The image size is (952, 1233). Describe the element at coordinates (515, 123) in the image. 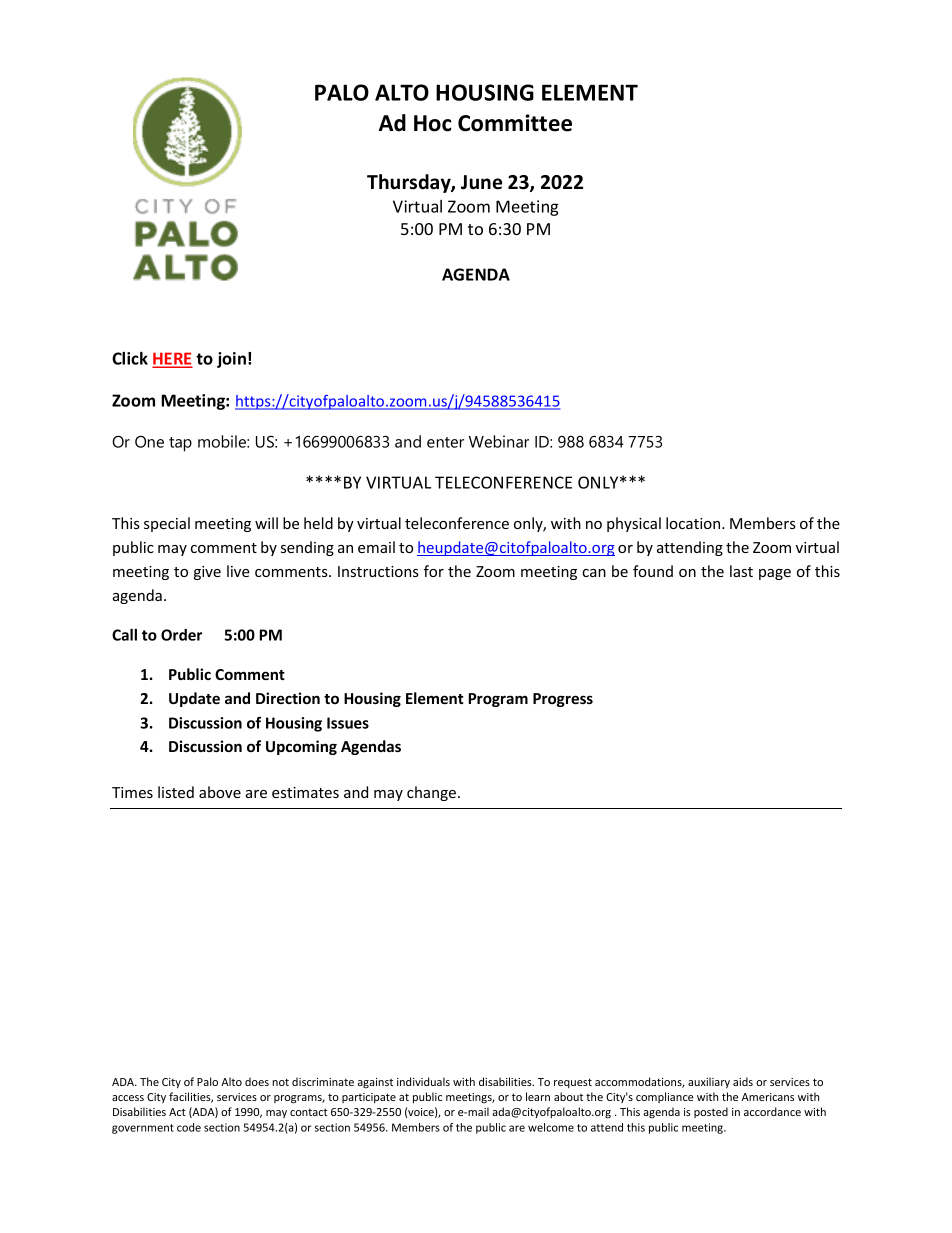

I see `Committee` at that location.
